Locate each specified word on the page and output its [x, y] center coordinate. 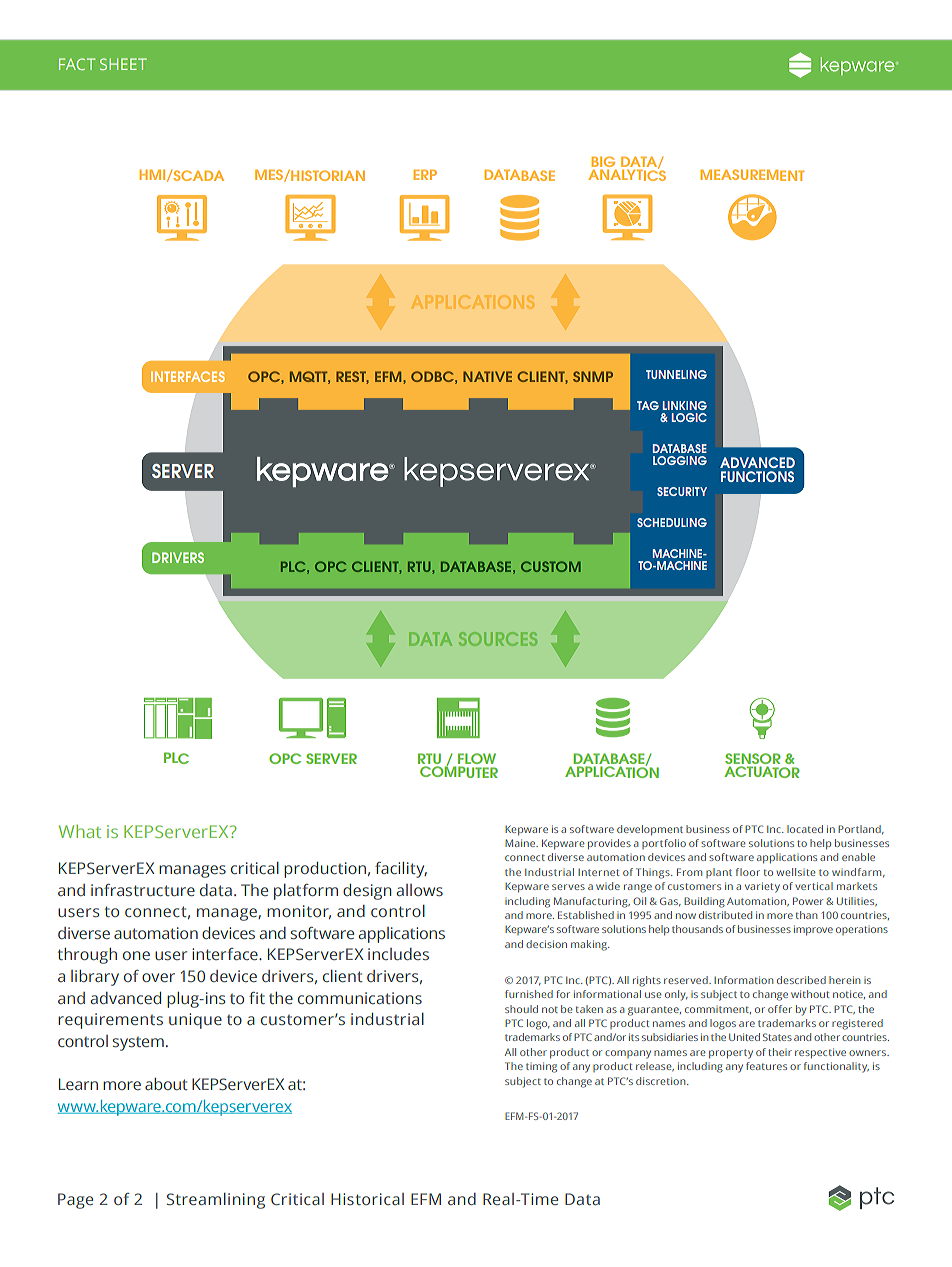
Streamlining [216, 1201]
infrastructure [143, 890]
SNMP [593, 376]
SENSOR [753, 758]
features [766, 1066]
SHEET [123, 64]
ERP [425, 174]
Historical [367, 1199]
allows [419, 890]
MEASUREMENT [752, 175]
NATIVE [487, 376]
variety [762, 887]
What [80, 831]
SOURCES [498, 639]
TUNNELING [676, 374]
